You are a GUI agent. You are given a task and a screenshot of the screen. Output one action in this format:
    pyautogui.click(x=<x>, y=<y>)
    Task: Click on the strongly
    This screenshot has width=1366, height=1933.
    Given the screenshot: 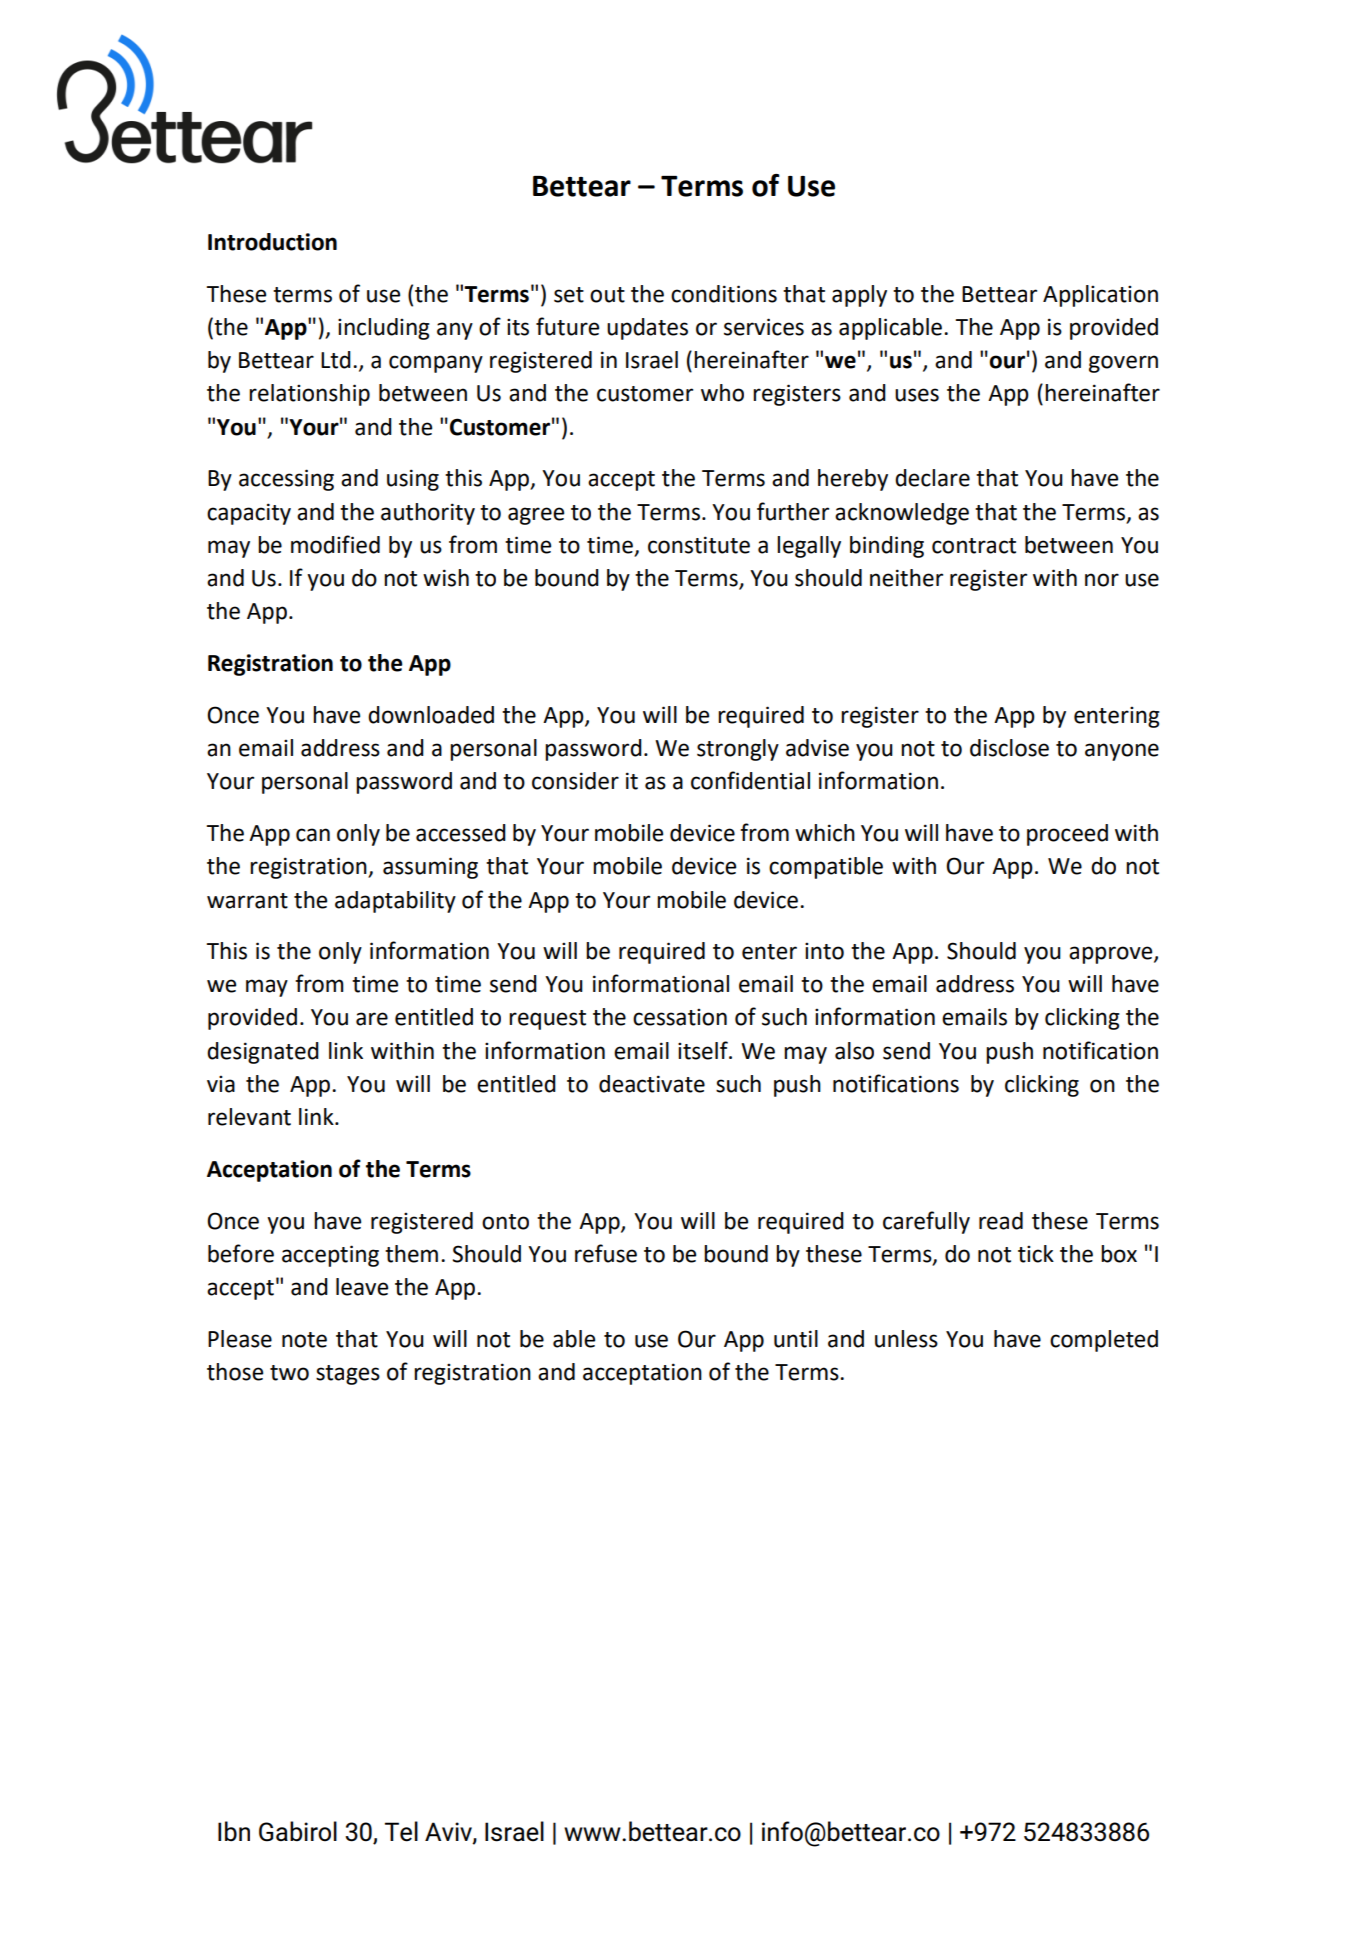 What is the action you would take?
    pyautogui.click(x=738, y=750)
